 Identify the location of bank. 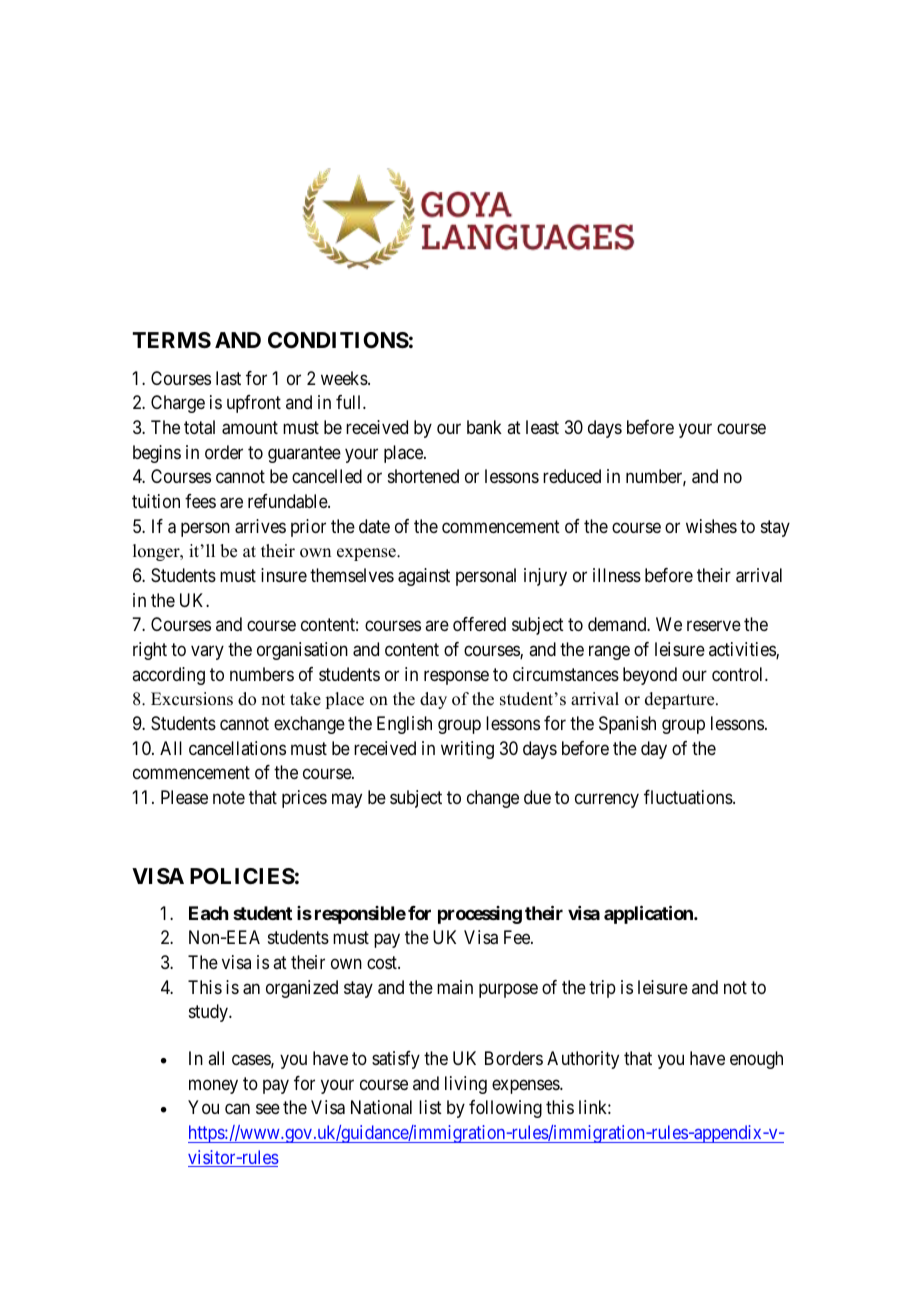
(484, 427).
